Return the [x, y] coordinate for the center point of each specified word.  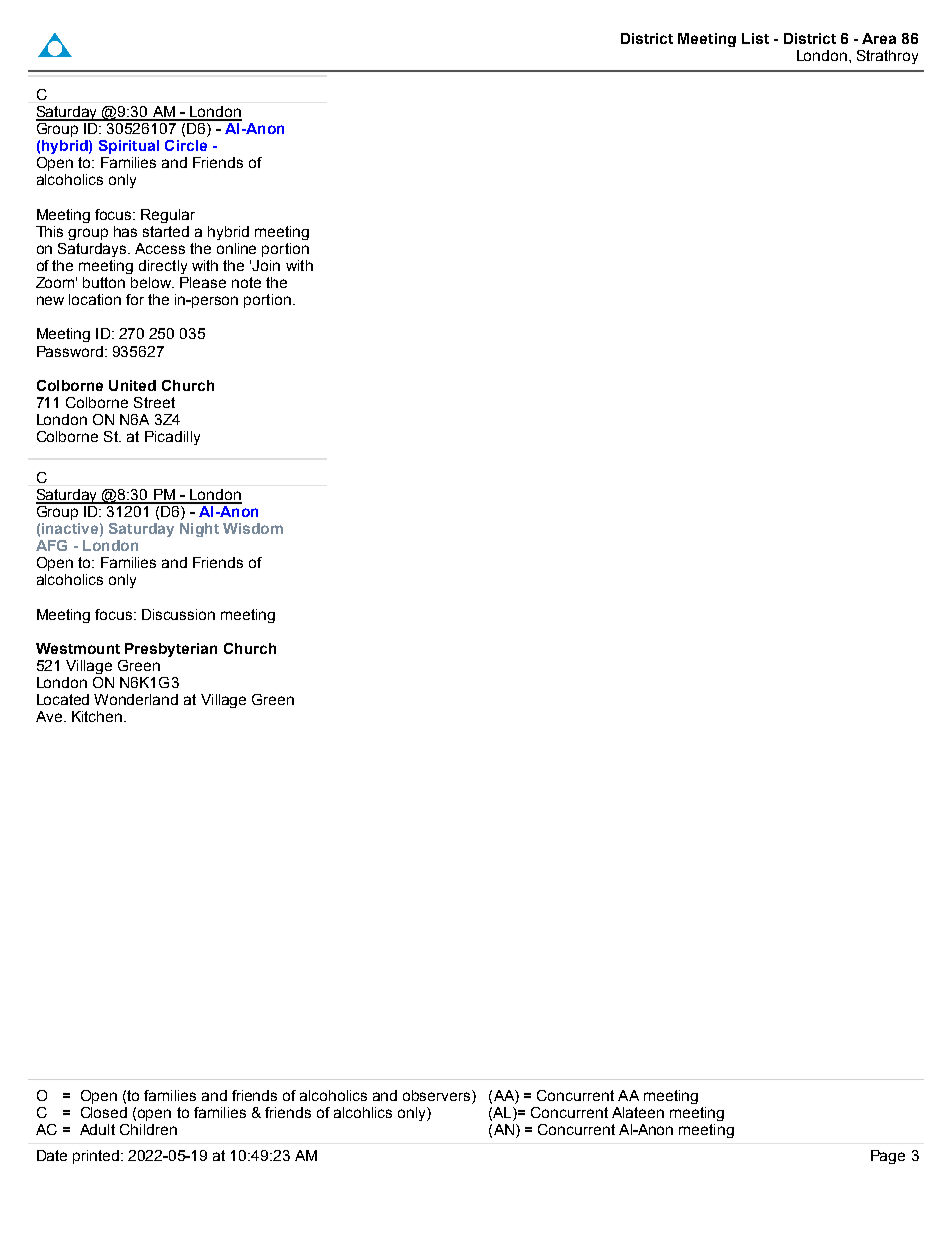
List [755, 38]
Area [879, 38]
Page [888, 1157]
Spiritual [129, 147]
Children [148, 1129]
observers [438, 1095]
